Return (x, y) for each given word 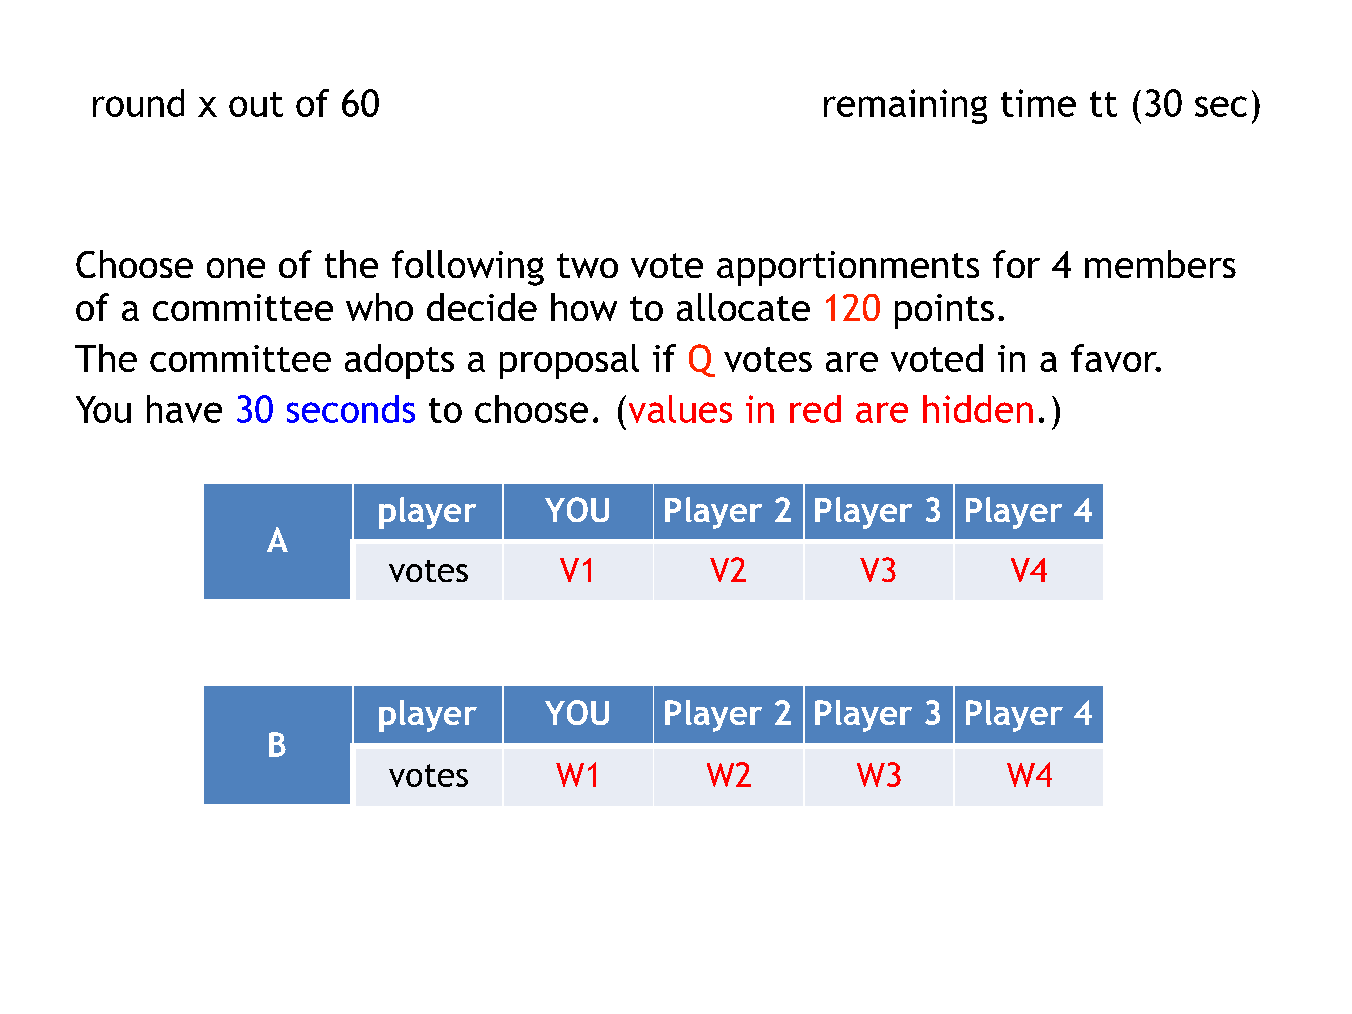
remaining (905, 106)
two (587, 265)
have (184, 409)
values (680, 409)
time (1038, 103)
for (1016, 264)
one (236, 268)
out (256, 104)
